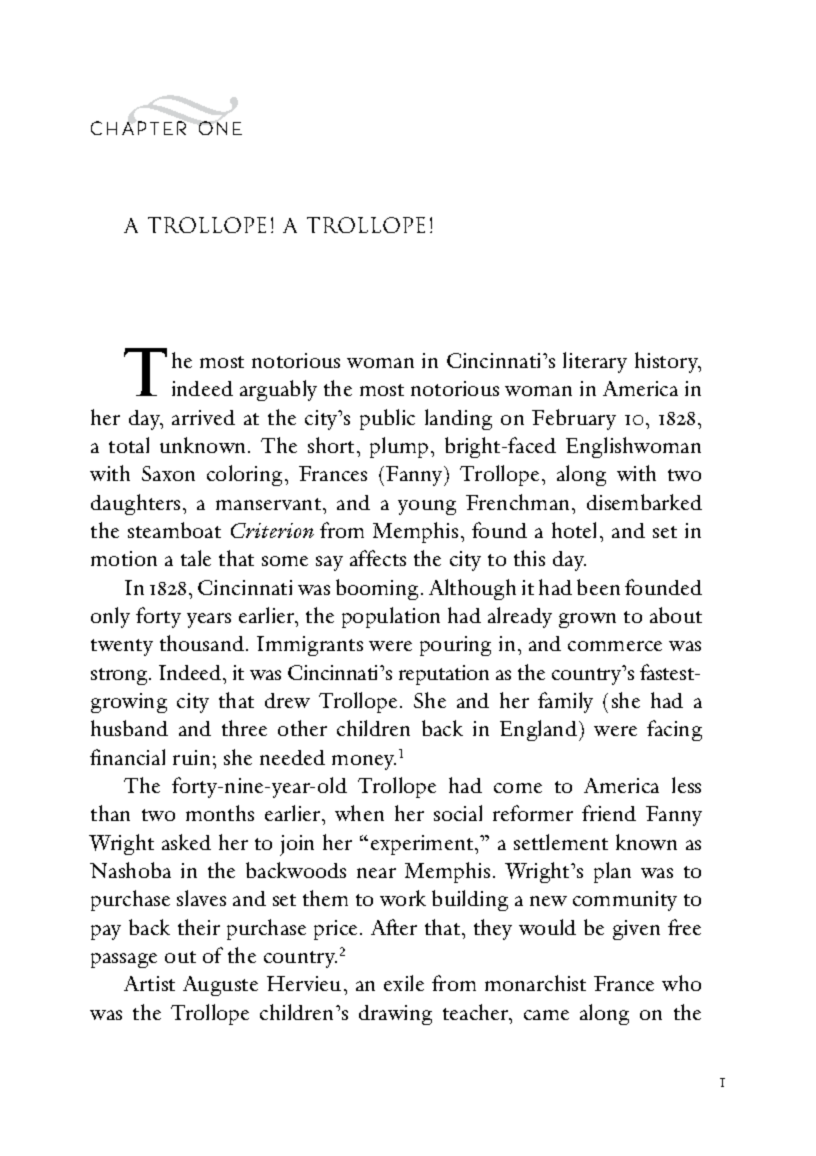 Image resolution: width=816 pixels, height=1156 pixels. I want to click on exile, so click(404, 983).
